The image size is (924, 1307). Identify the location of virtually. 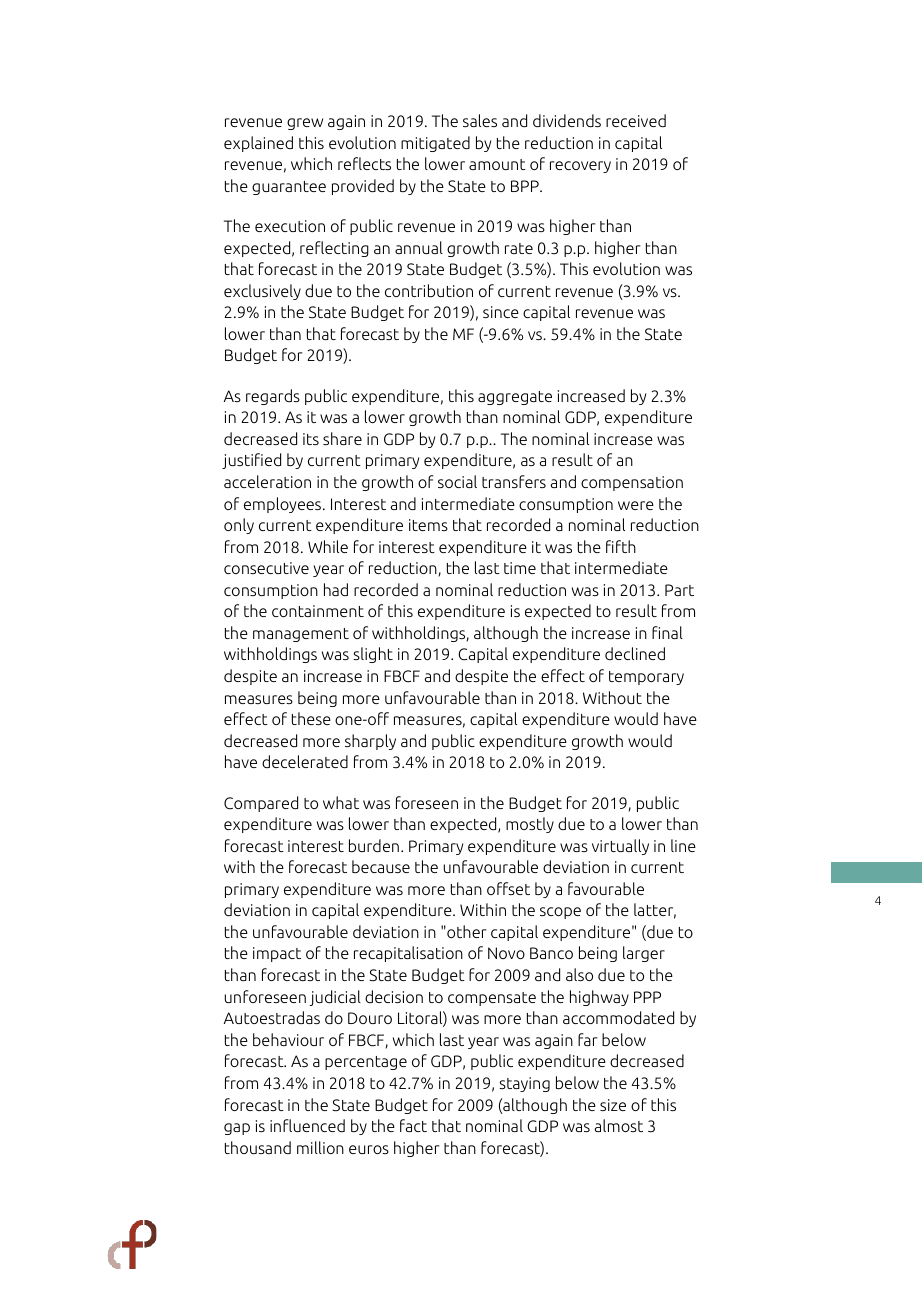
(620, 847).
